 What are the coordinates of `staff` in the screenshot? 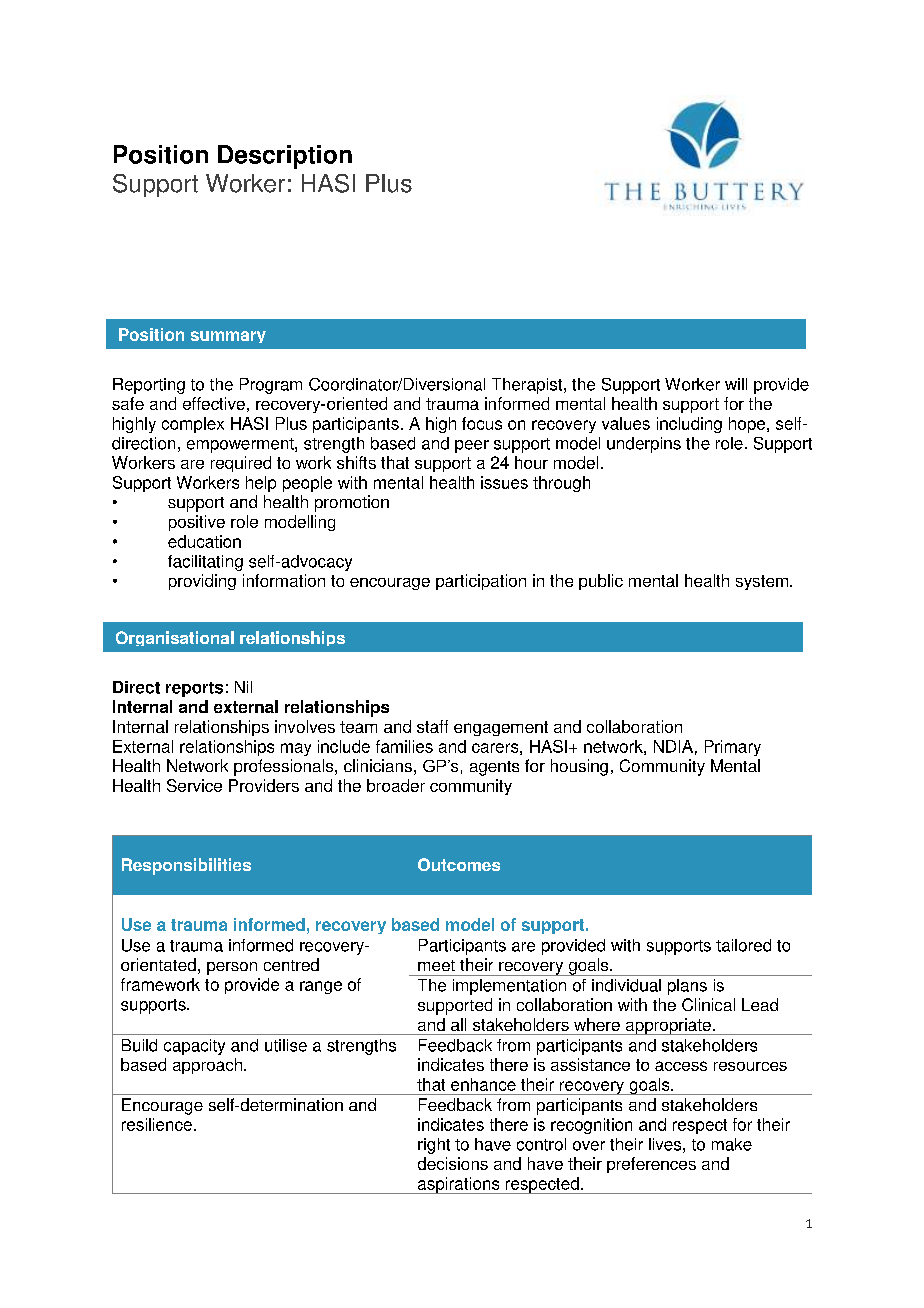 It's located at (432, 726).
